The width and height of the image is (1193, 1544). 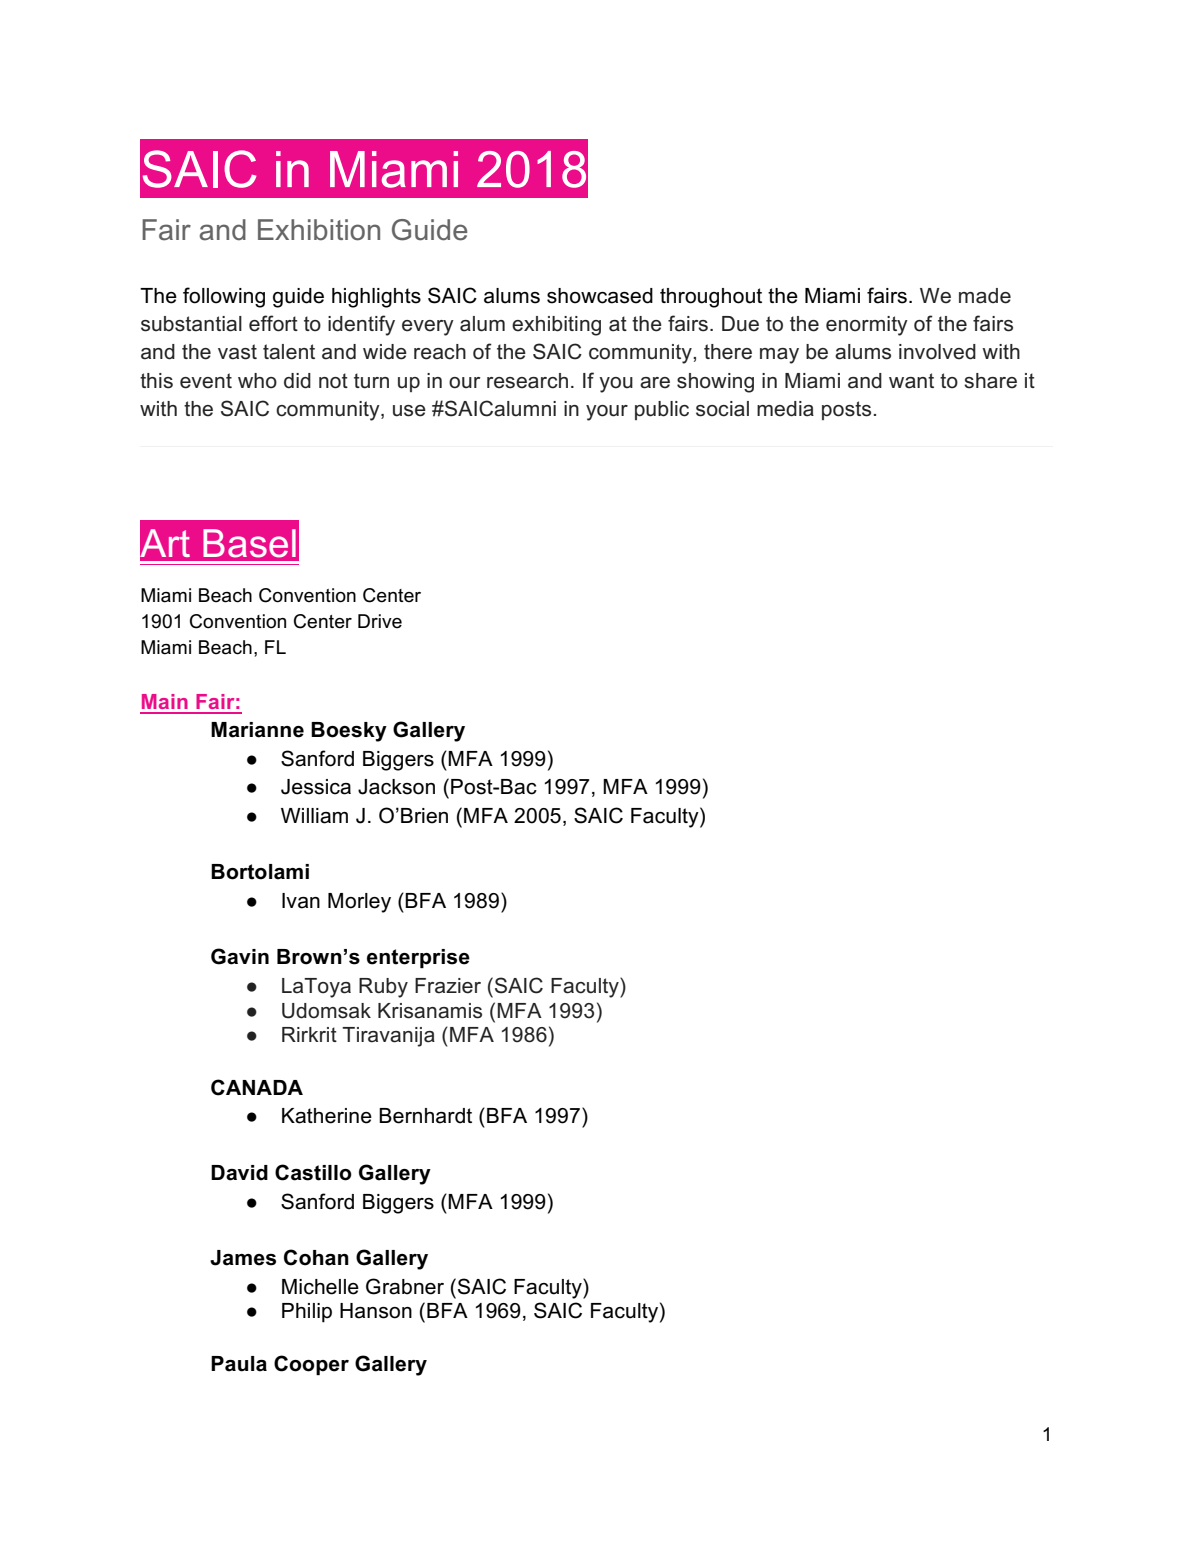 What do you see at coordinates (376, 1311) in the image?
I see `Hanson` at bounding box center [376, 1311].
